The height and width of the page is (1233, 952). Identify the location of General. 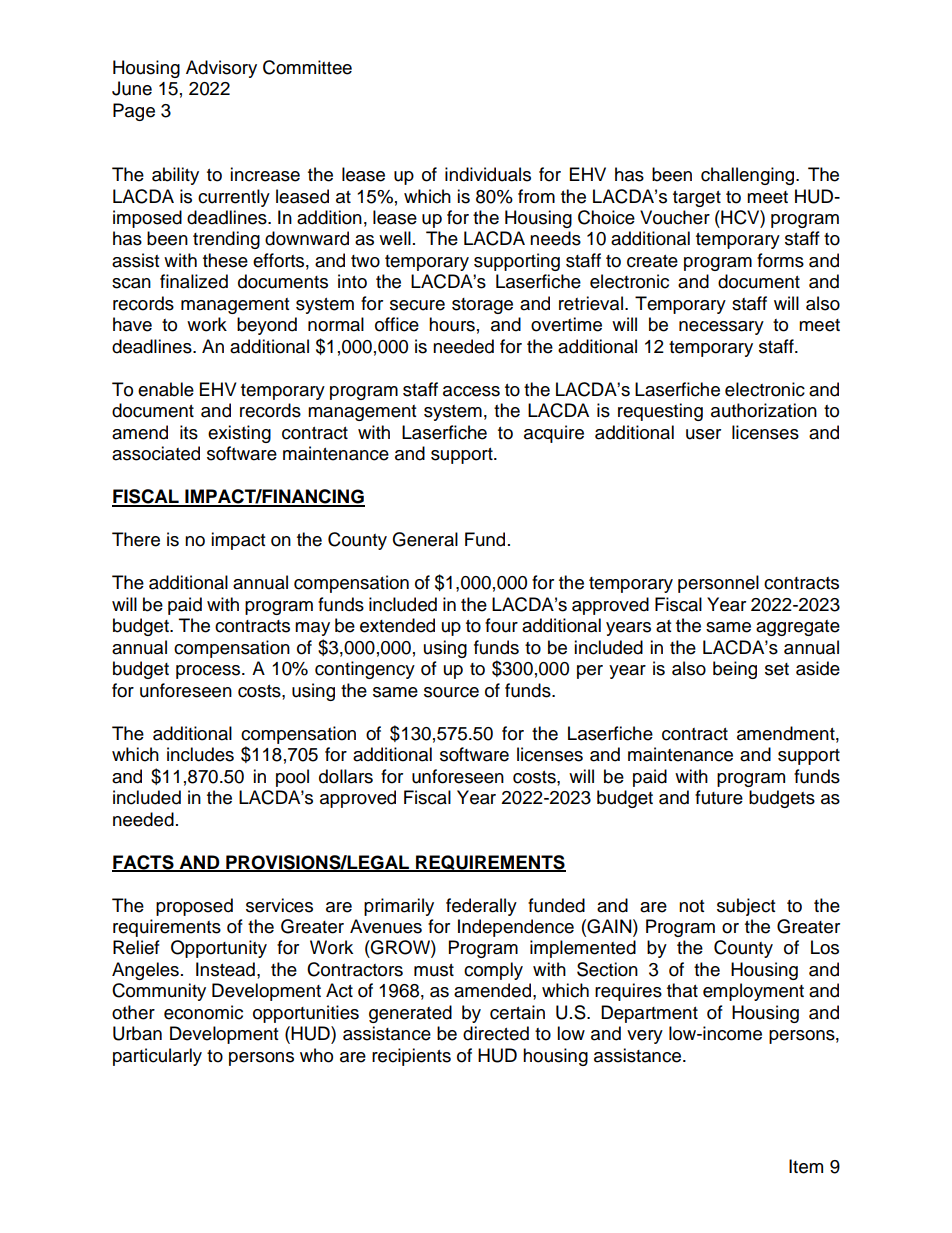
(425, 539).
